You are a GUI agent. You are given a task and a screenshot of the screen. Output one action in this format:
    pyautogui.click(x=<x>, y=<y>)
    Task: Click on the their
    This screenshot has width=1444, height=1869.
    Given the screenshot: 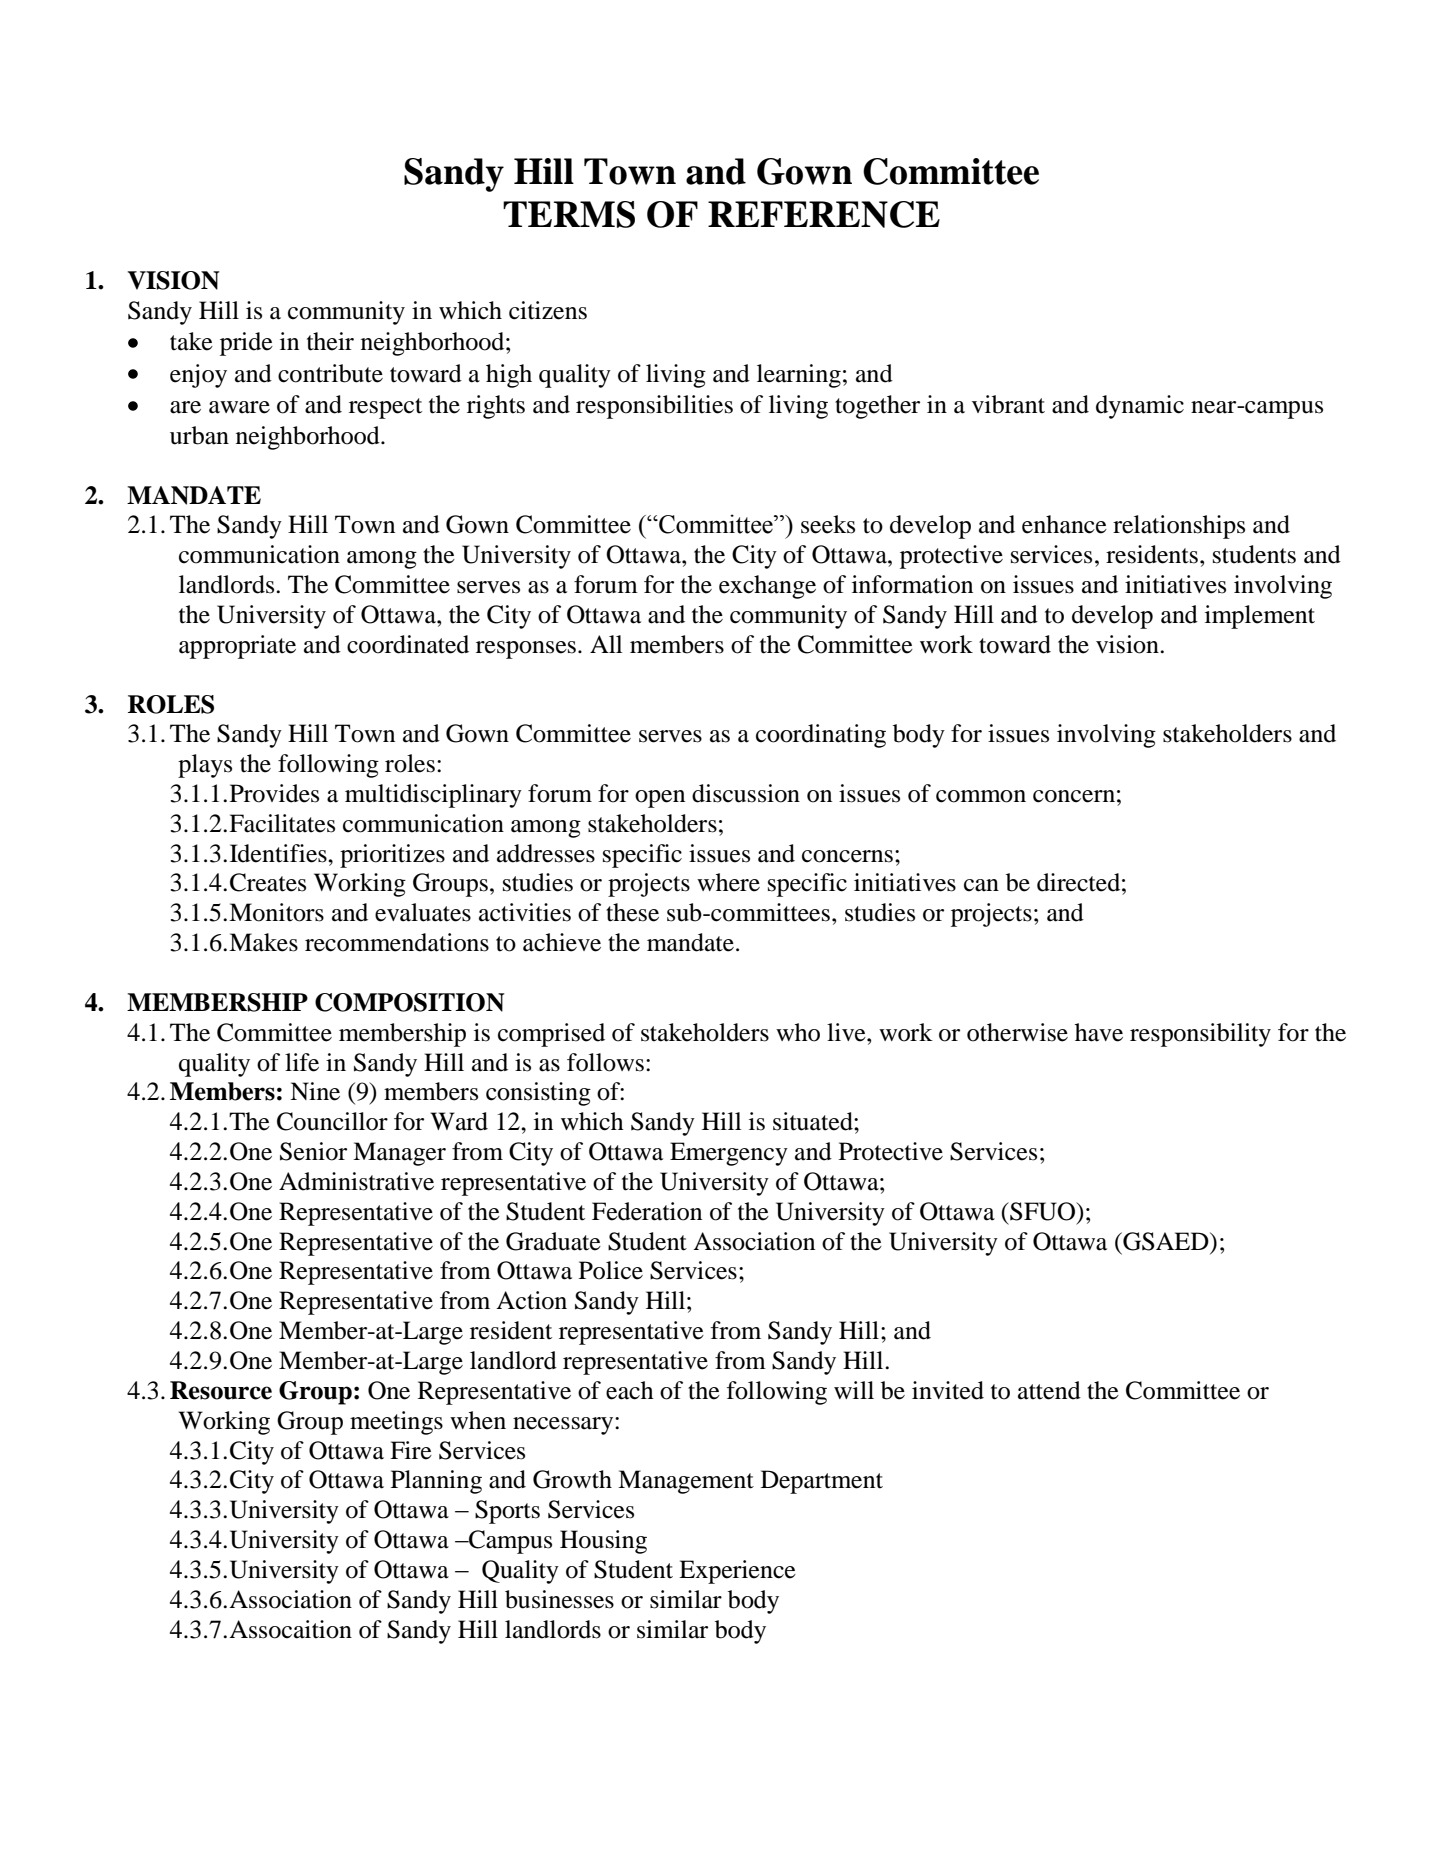 What is the action you would take?
    pyautogui.click(x=330, y=341)
